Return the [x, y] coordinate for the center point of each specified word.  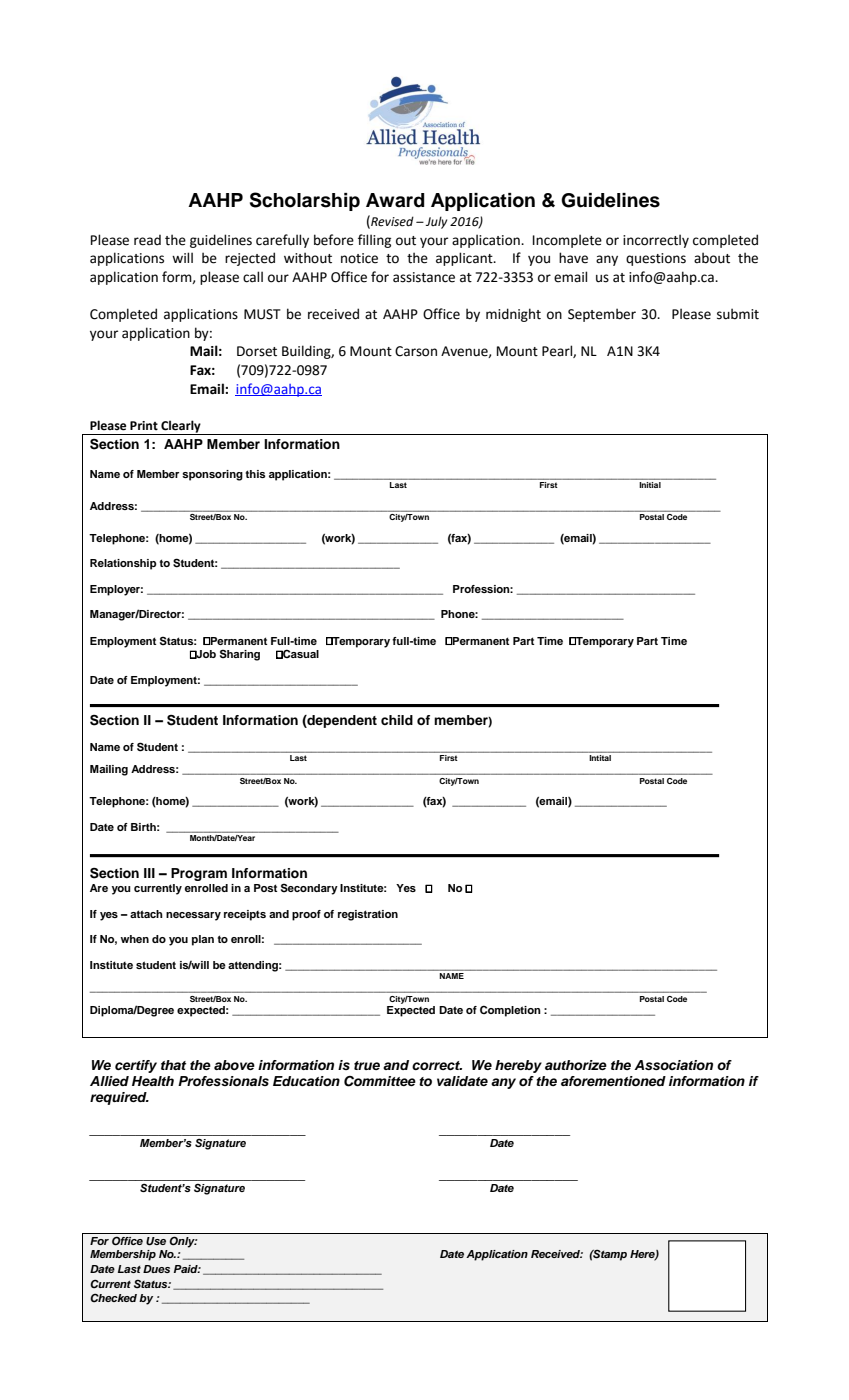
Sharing [240, 655]
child [397, 720]
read [147, 240]
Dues [156, 1269]
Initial [650, 485]
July [436, 222]
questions [656, 259]
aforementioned [613, 1081]
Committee [380, 1081]
